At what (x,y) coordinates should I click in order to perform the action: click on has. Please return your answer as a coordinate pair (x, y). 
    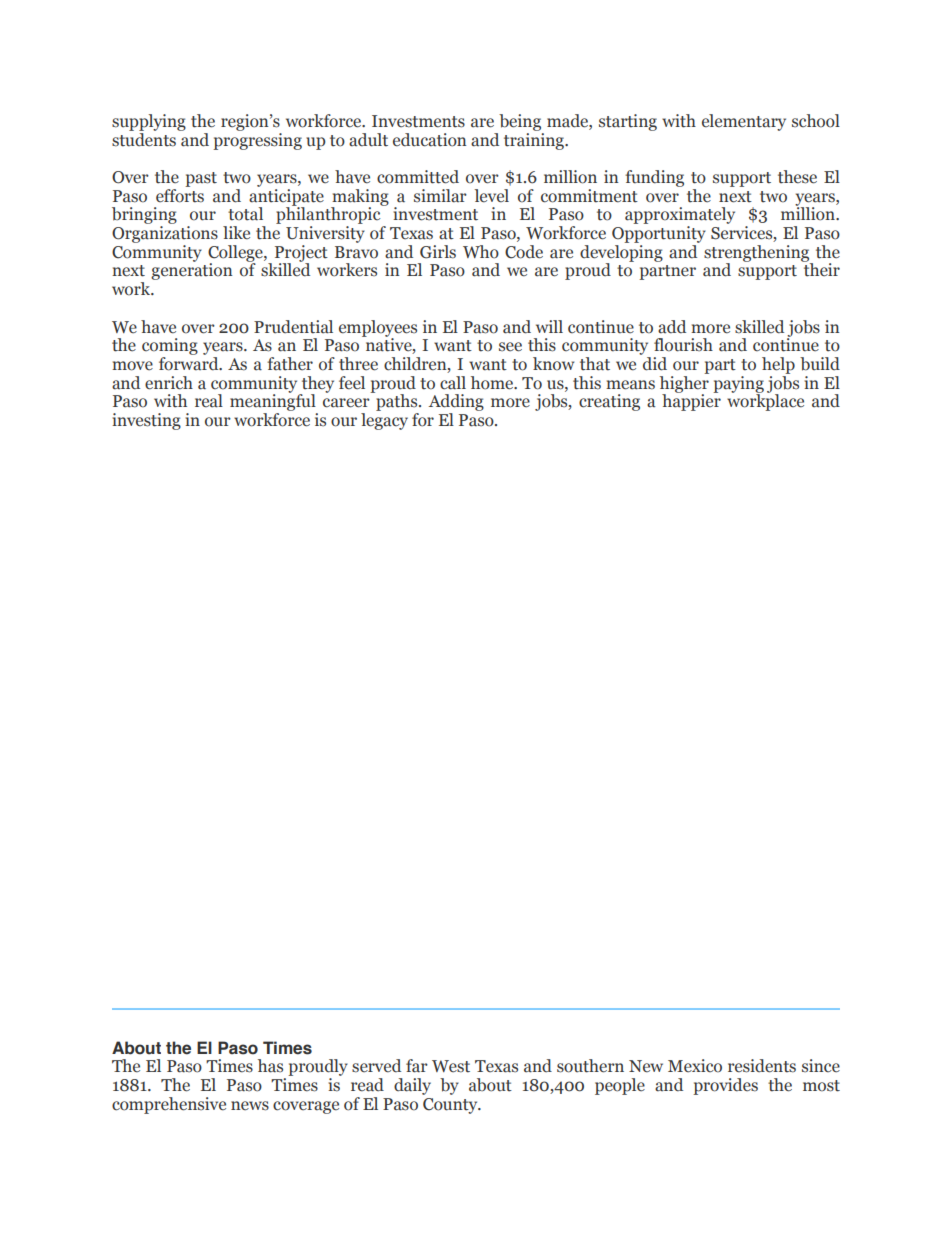
    Looking at the image, I should click on (270, 1066).
